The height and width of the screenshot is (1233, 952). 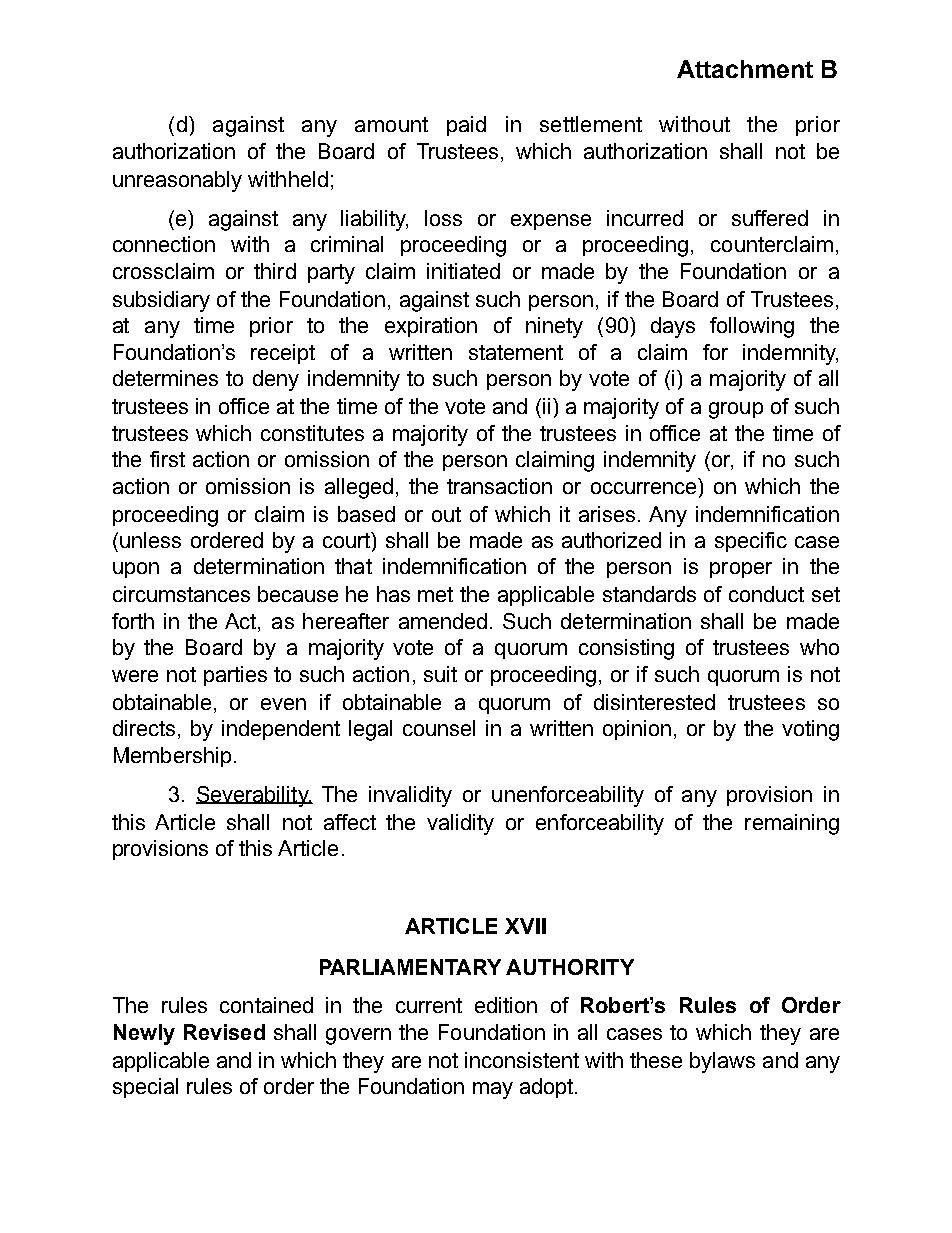 What do you see at coordinates (810, 730) in the screenshot?
I see `voting` at bounding box center [810, 730].
